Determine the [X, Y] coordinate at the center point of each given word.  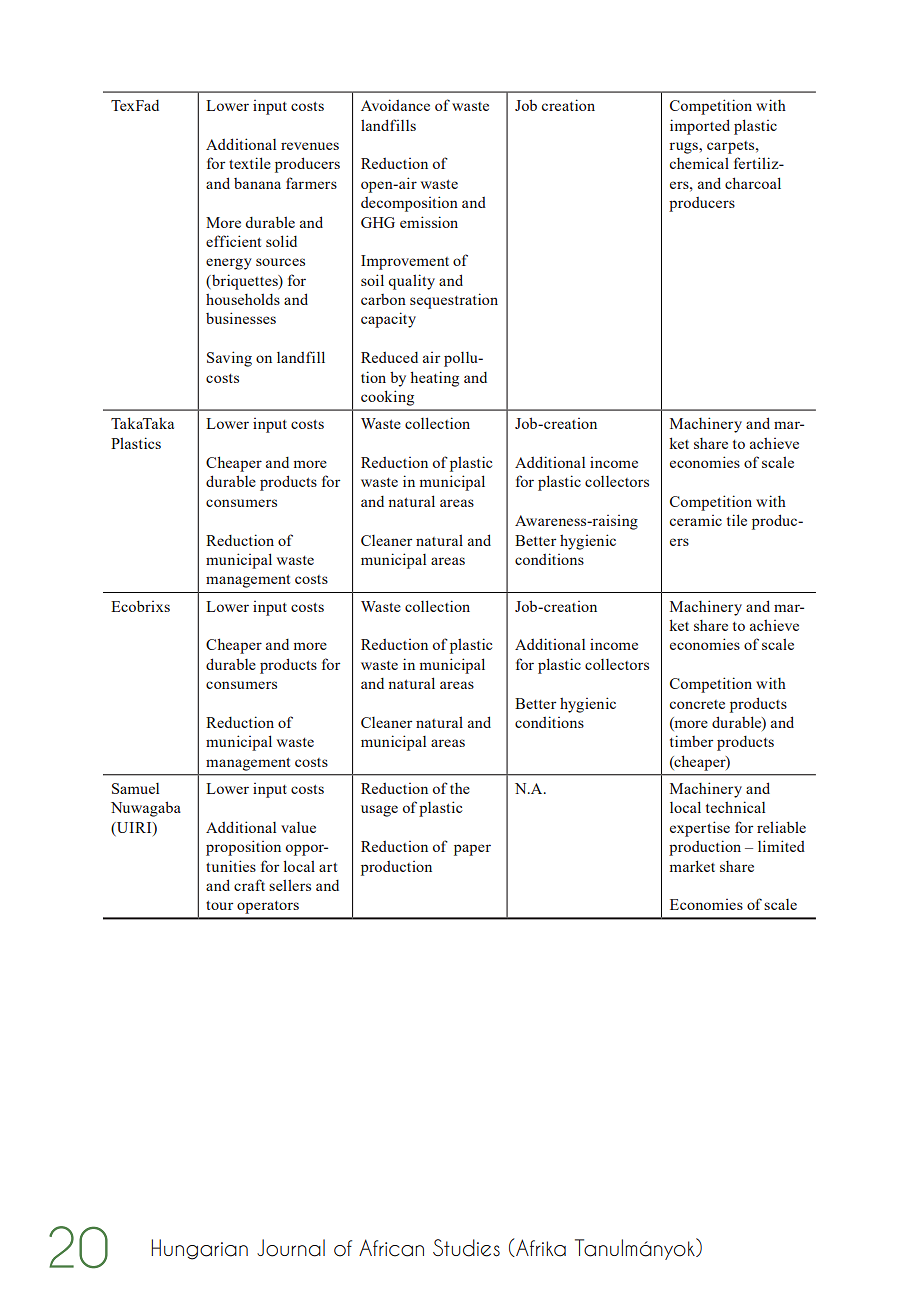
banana [257, 183]
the [460, 788]
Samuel [135, 788]
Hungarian [199, 1249]
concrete [697, 704]
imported [700, 127]
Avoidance [395, 105]
